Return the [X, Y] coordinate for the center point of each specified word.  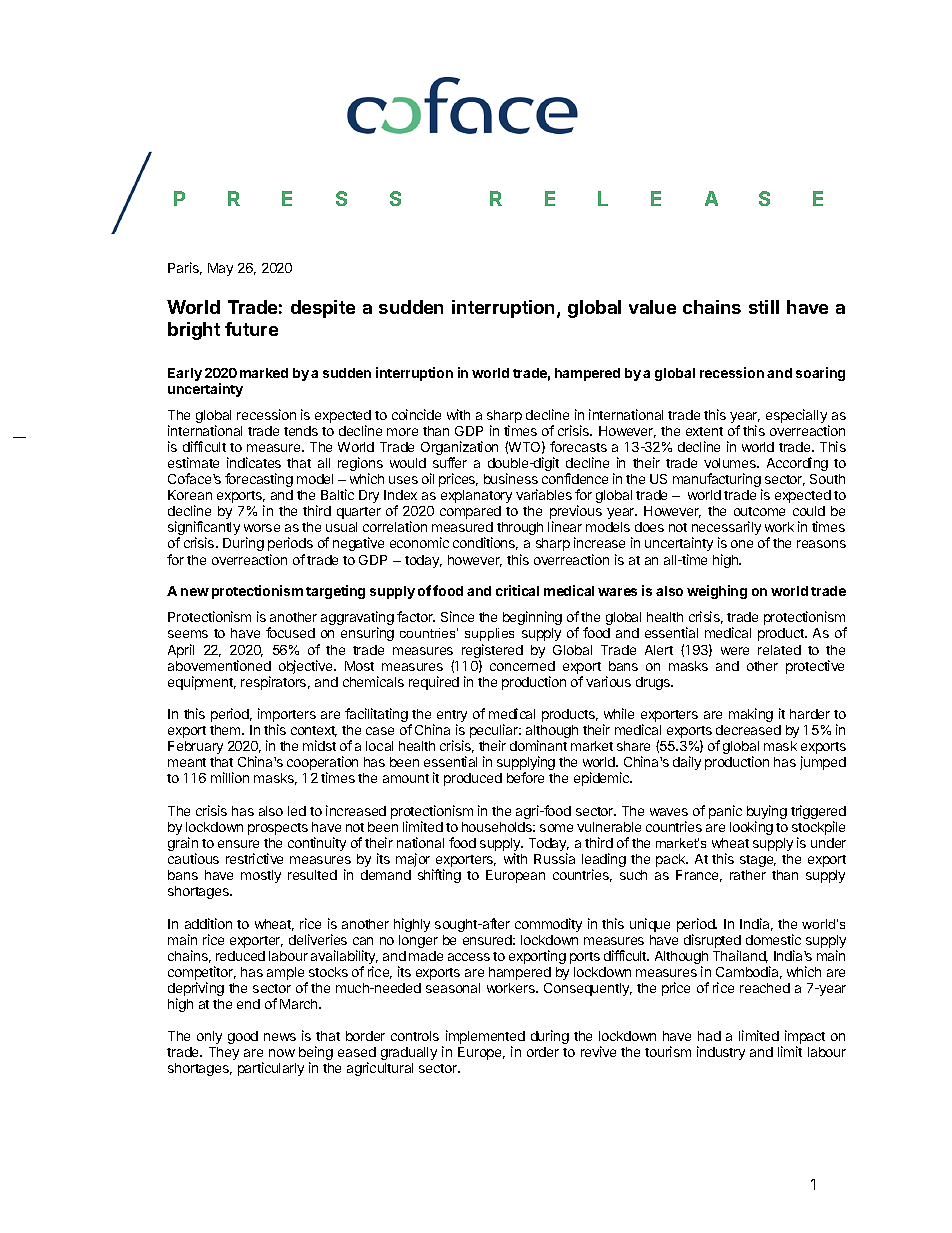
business [511, 478]
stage [758, 861]
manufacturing [717, 481]
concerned [522, 666]
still [764, 307]
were [735, 651]
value [652, 307]
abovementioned [219, 665]
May [220, 269]
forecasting [259, 480]
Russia [554, 858]
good [243, 1037]
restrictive [254, 858]
